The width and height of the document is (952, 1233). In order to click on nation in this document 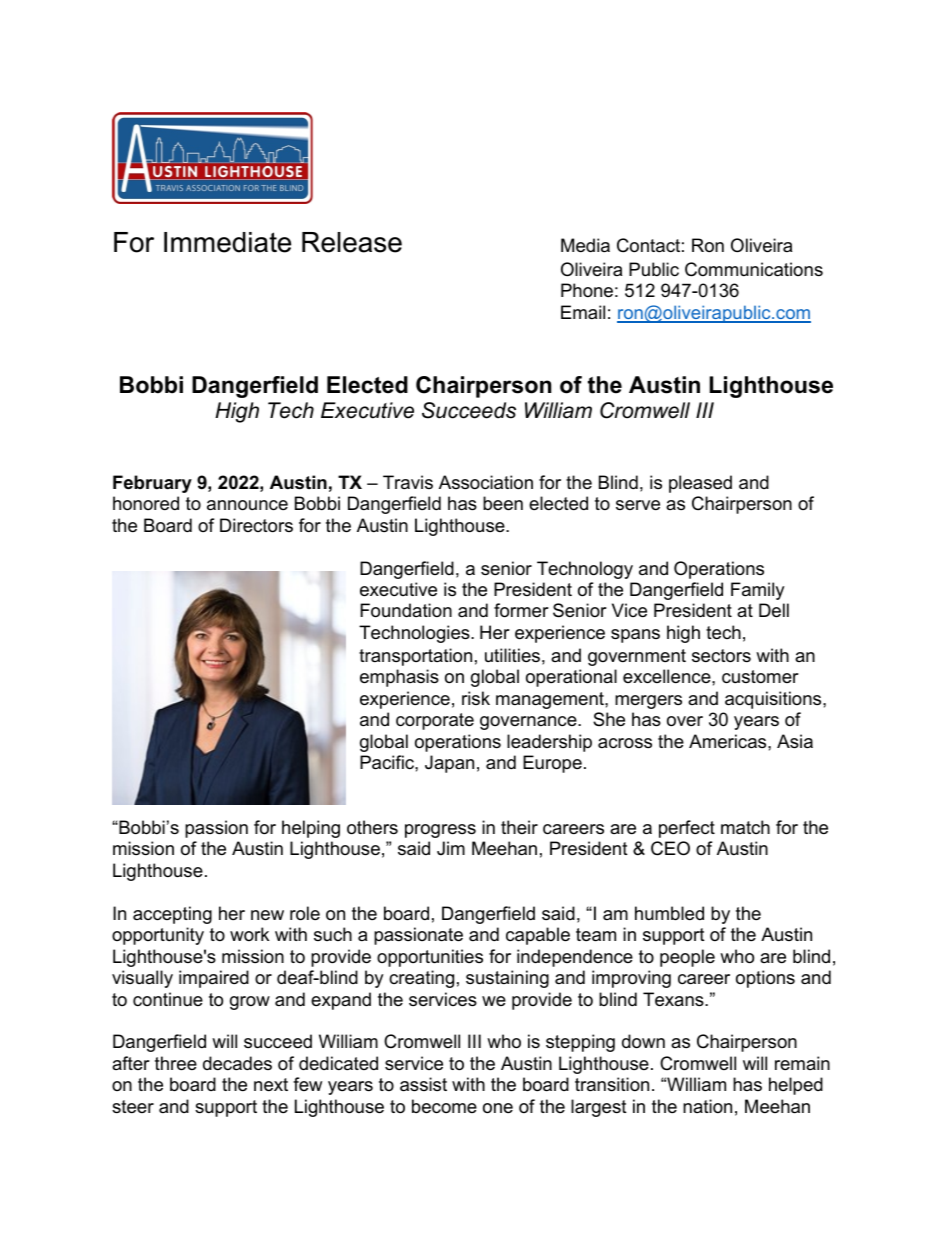, I will do `click(707, 1106)`.
